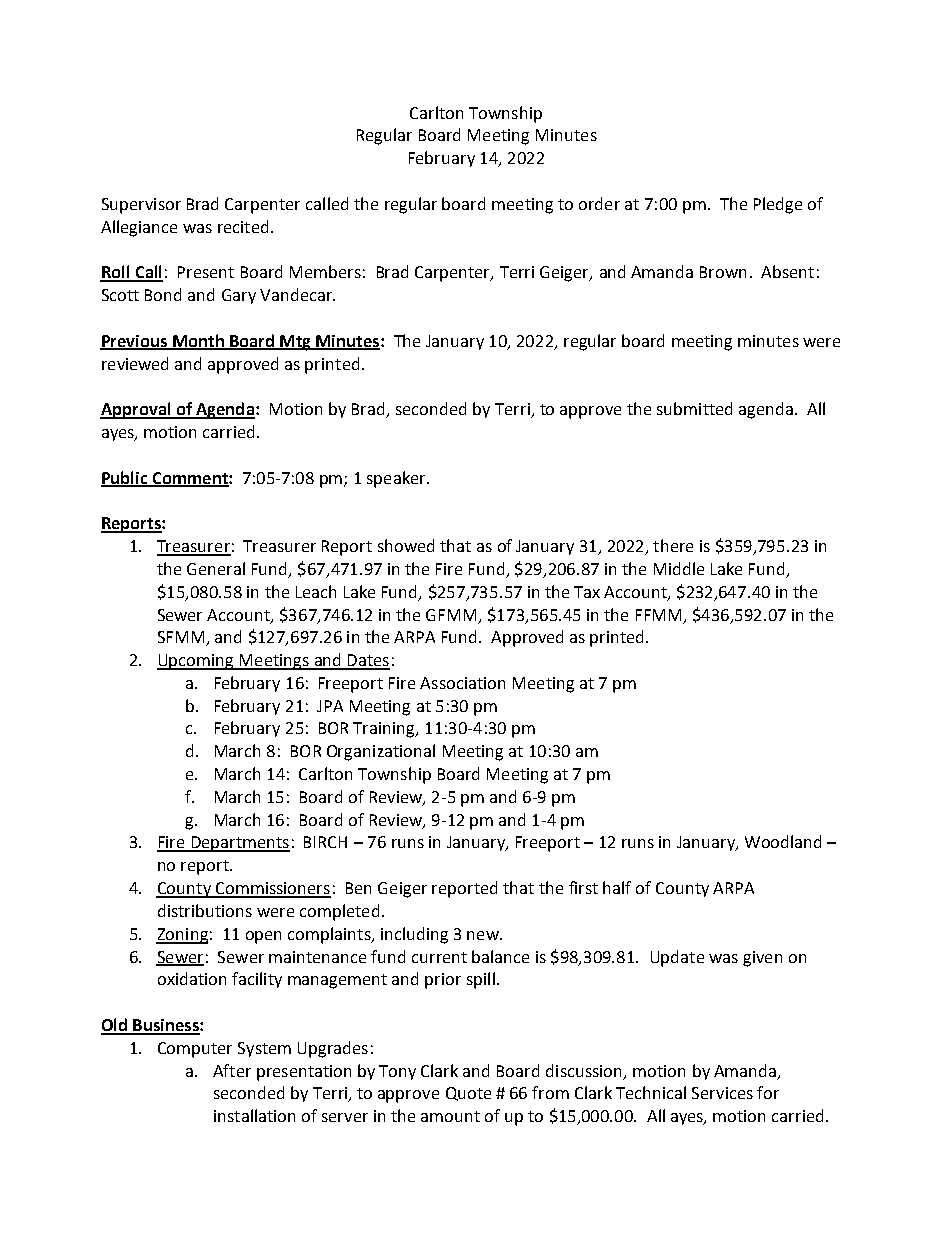 The height and width of the screenshot is (1233, 952). I want to click on distributions, so click(205, 910).
